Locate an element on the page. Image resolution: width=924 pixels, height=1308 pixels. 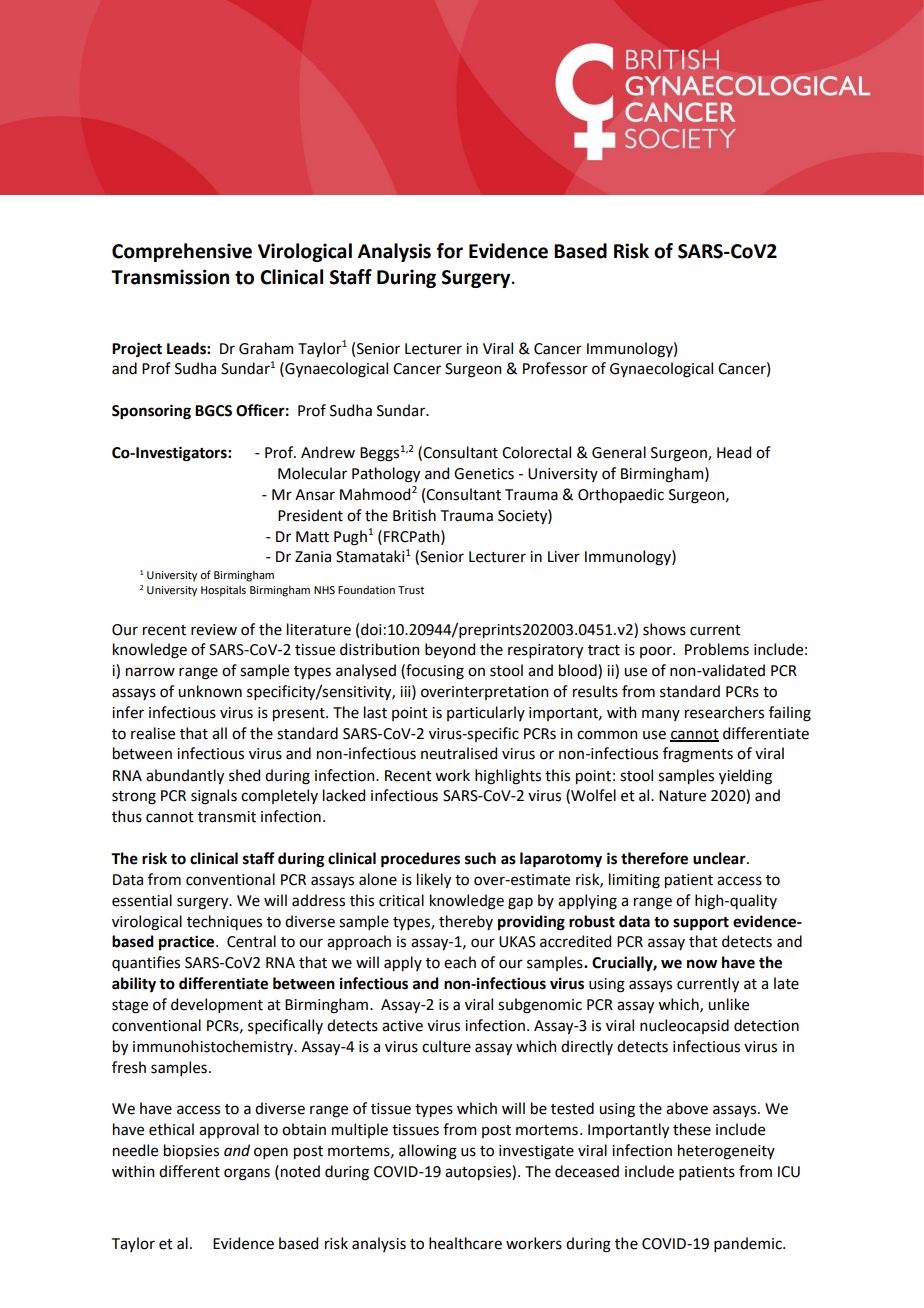
support is located at coordinates (701, 924).
